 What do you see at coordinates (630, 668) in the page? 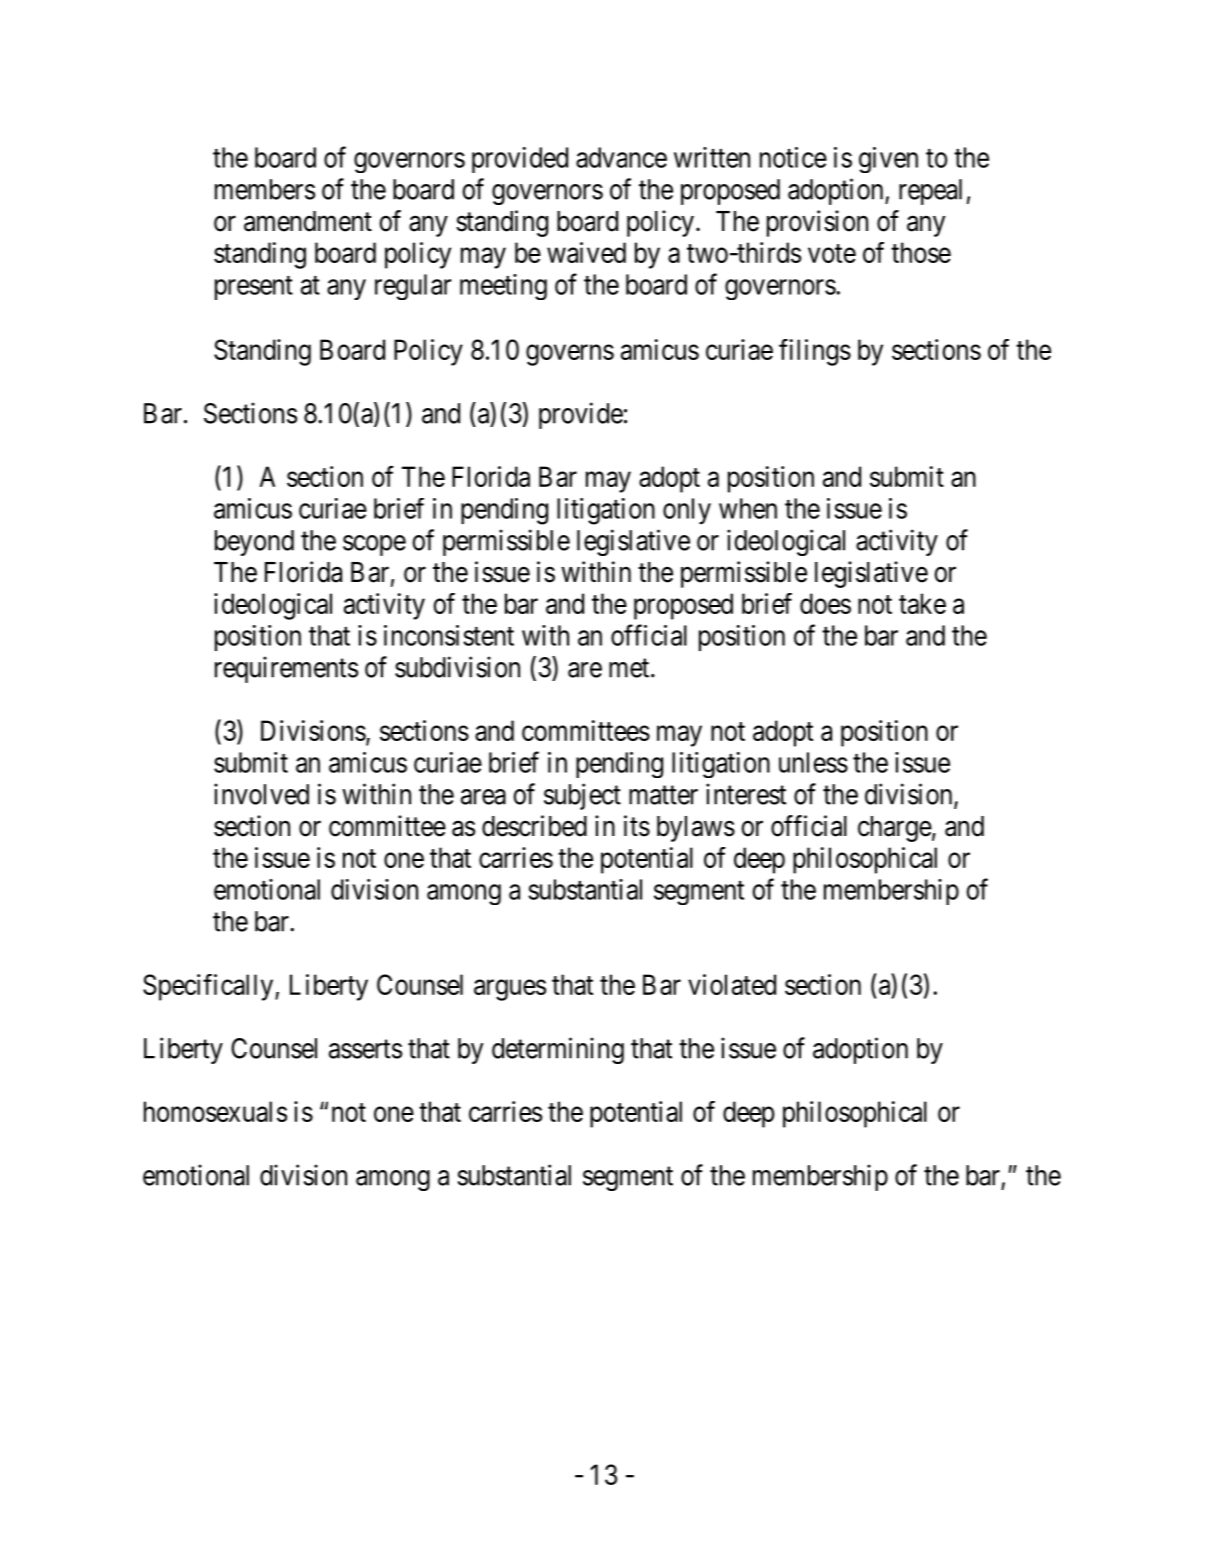
I see `met` at bounding box center [630, 668].
